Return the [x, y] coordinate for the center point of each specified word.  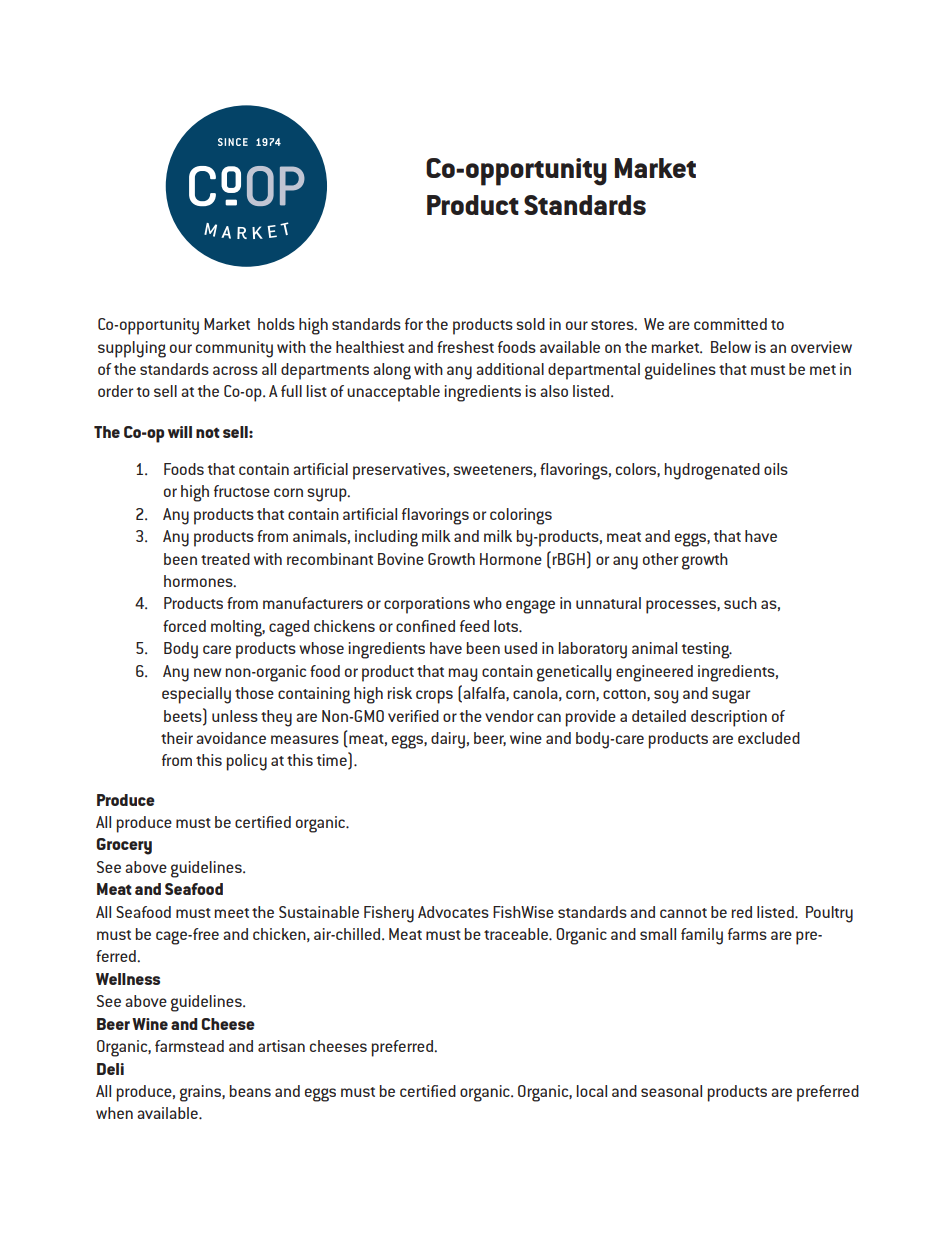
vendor [509, 716]
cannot [683, 913]
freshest [465, 347]
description [729, 718]
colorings [521, 516]
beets [184, 715]
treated [225, 559]
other [660, 559]
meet [232, 913]
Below [731, 347]
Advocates [453, 912]
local [592, 1091]
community [234, 349]
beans [250, 1091]
